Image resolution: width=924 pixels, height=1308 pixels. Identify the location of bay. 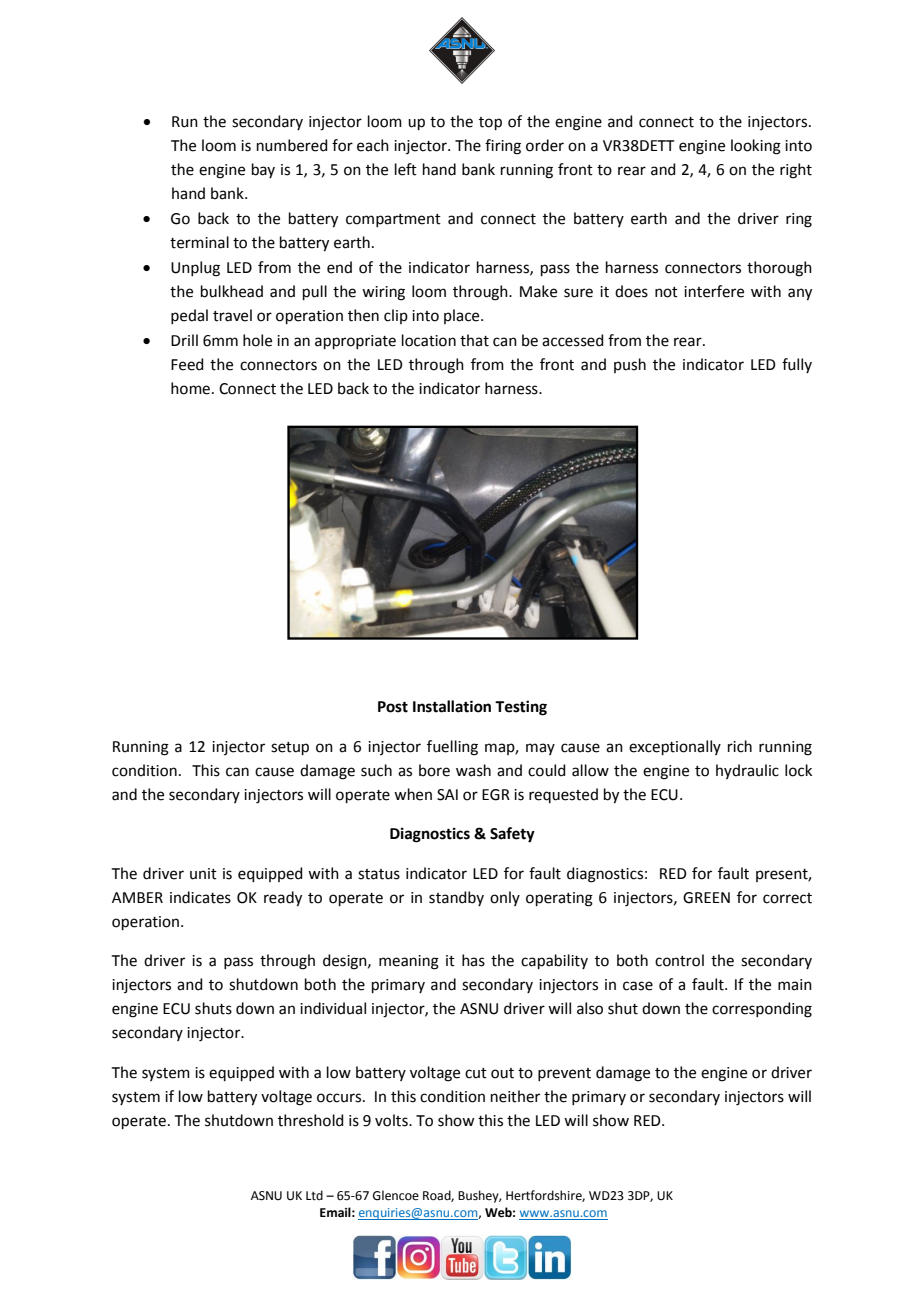
(263, 170).
